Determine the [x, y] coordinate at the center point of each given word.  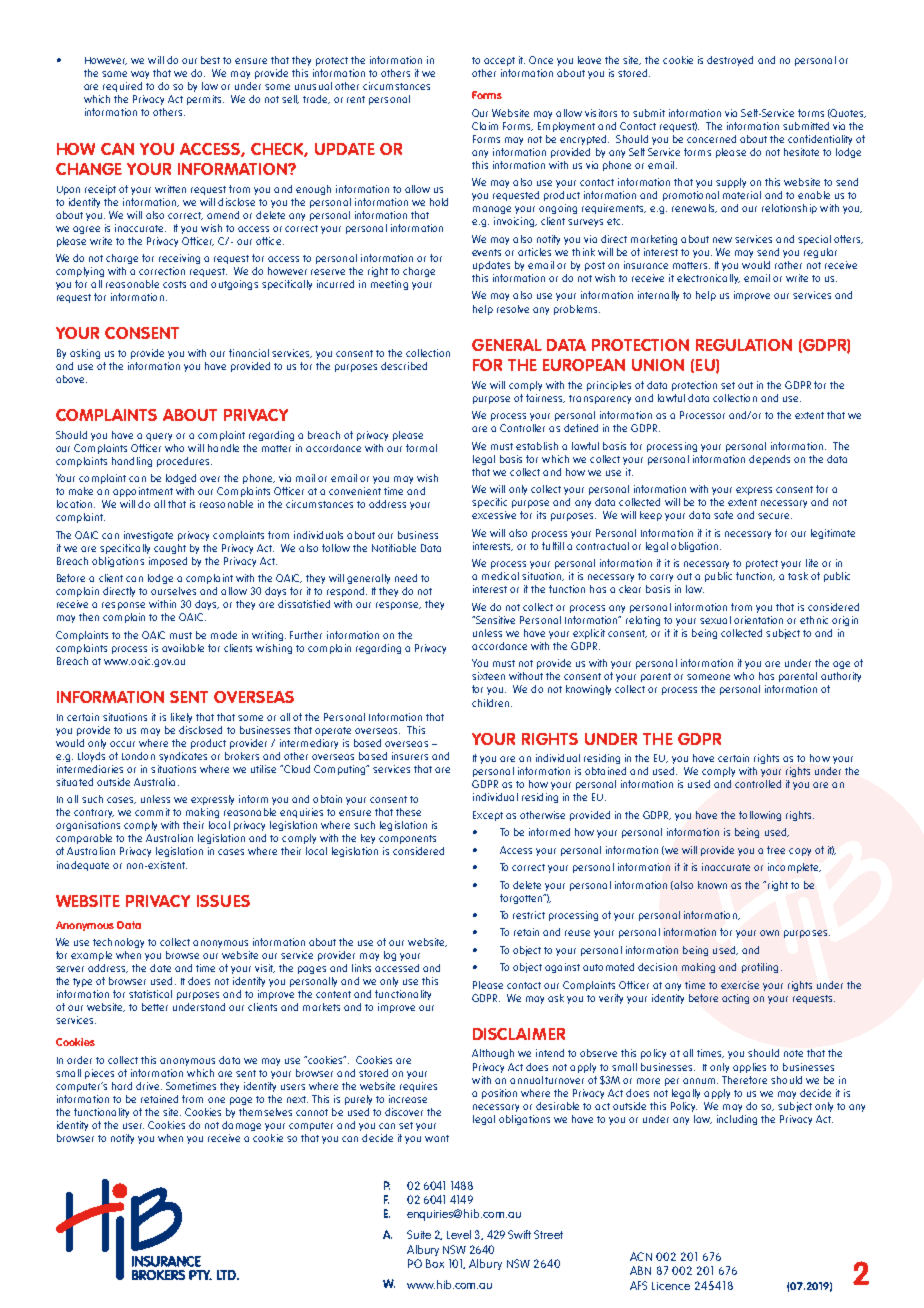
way [140, 75]
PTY [200, 1275]
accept [499, 61]
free [776, 850]
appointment [143, 492]
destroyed [730, 61]
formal [421, 448]
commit [152, 812]
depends [769, 460]
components [407, 839]
